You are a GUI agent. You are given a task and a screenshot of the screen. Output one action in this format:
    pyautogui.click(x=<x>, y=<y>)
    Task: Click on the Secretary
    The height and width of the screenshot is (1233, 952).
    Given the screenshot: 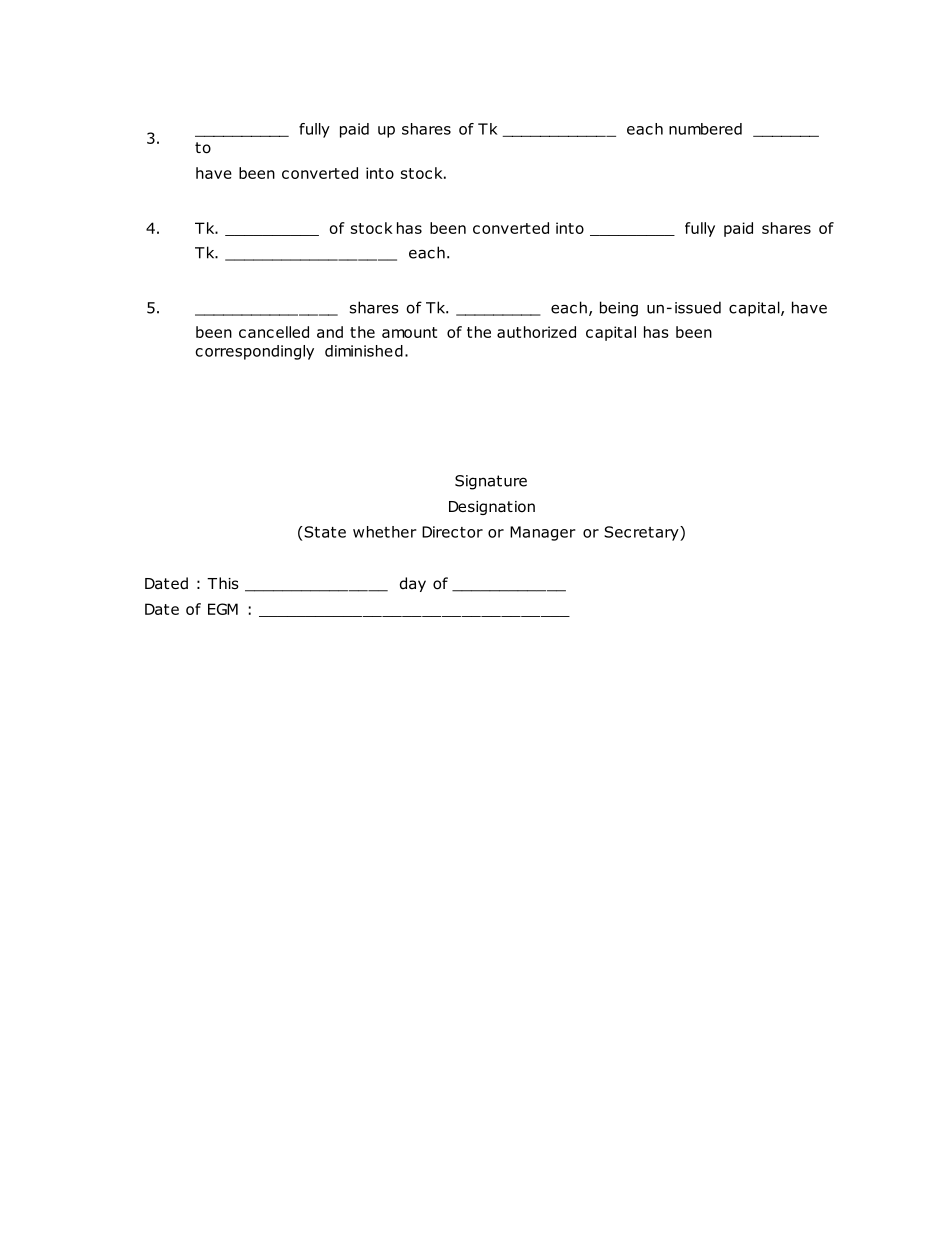 What is the action you would take?
    pyautogui.click(x=642, y=533)
